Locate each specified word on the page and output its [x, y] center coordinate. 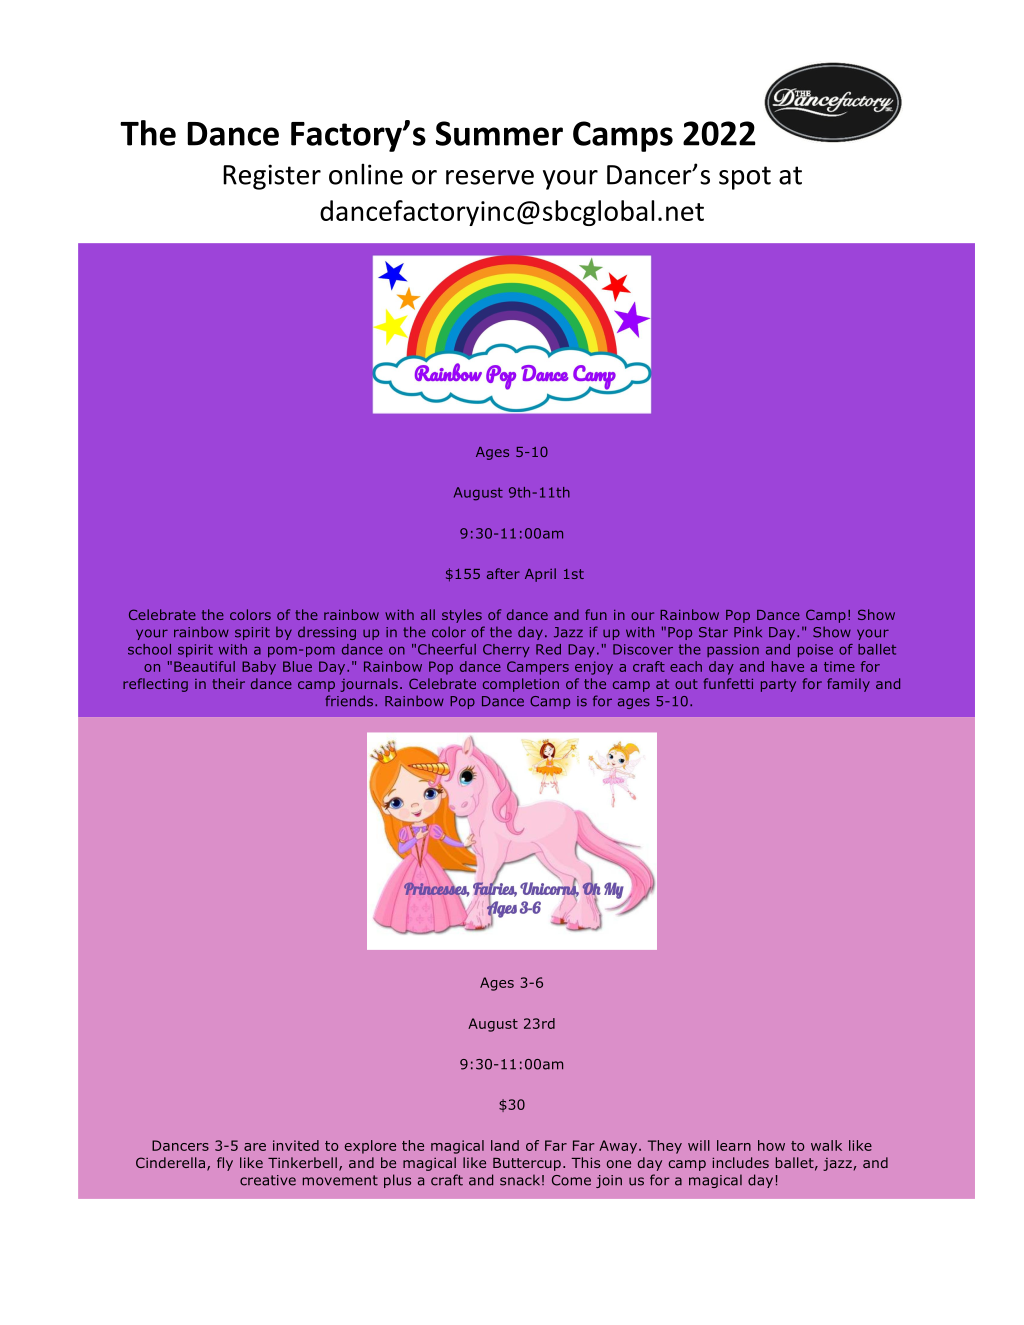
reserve [490, 177]
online [366, 174]
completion [521, 685]
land [505, 1145]
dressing [327, 633]
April [540, 575]
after [503, 573]
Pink [748, 631]
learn [734, 1145]
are [255, 1147]
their [228, 683]
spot [745, 178]
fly [225, 1164]
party [778, 685]
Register [272, 177]
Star [713, 632]
